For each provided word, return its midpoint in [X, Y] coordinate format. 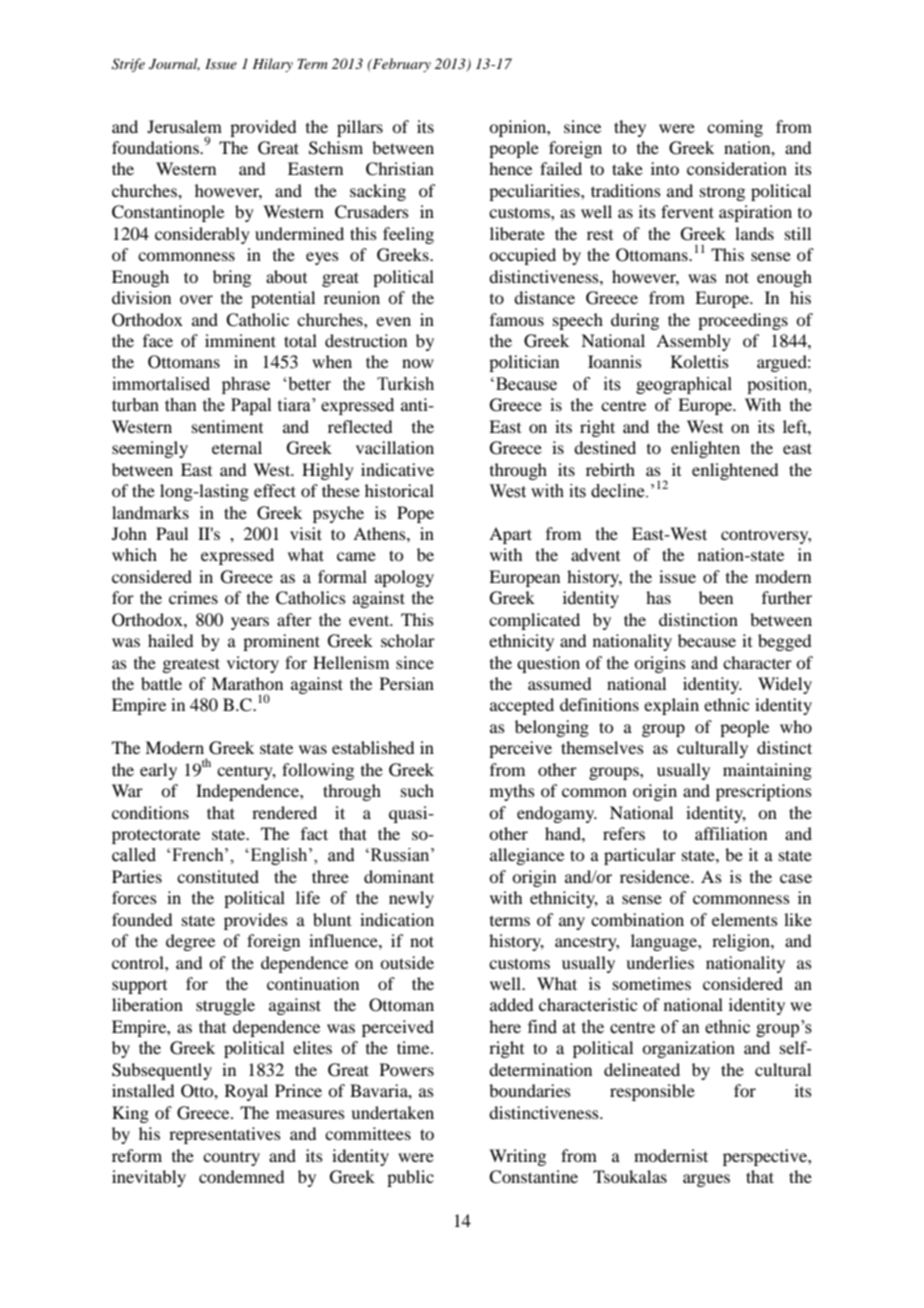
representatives [225, 1135]
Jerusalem [184, 126]
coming [735, 128]
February [400, 65]
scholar [408, 640]
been [716, 597]
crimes [193, 597]
